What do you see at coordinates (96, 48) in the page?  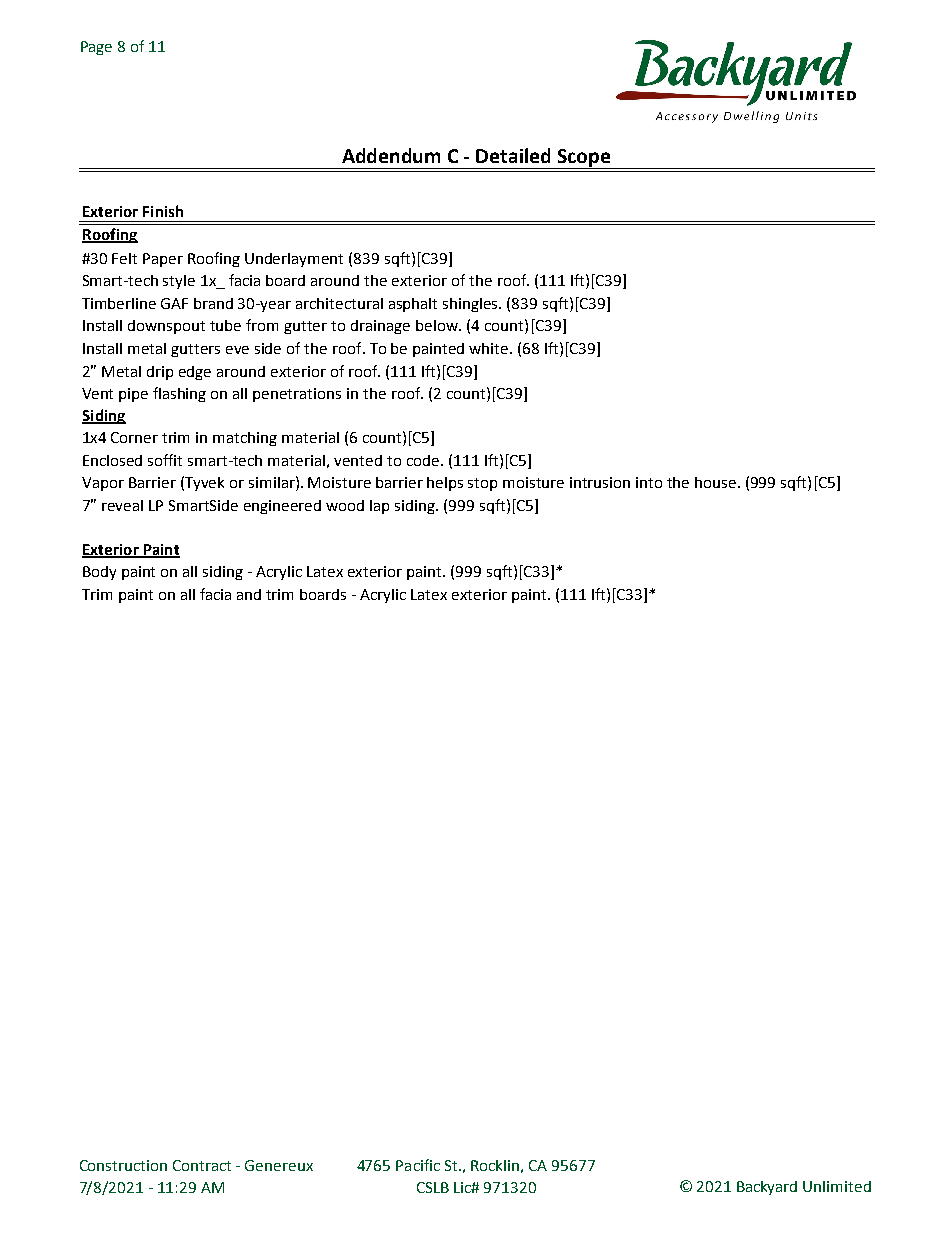 I see `Page` at bounding box center [96, 48].
